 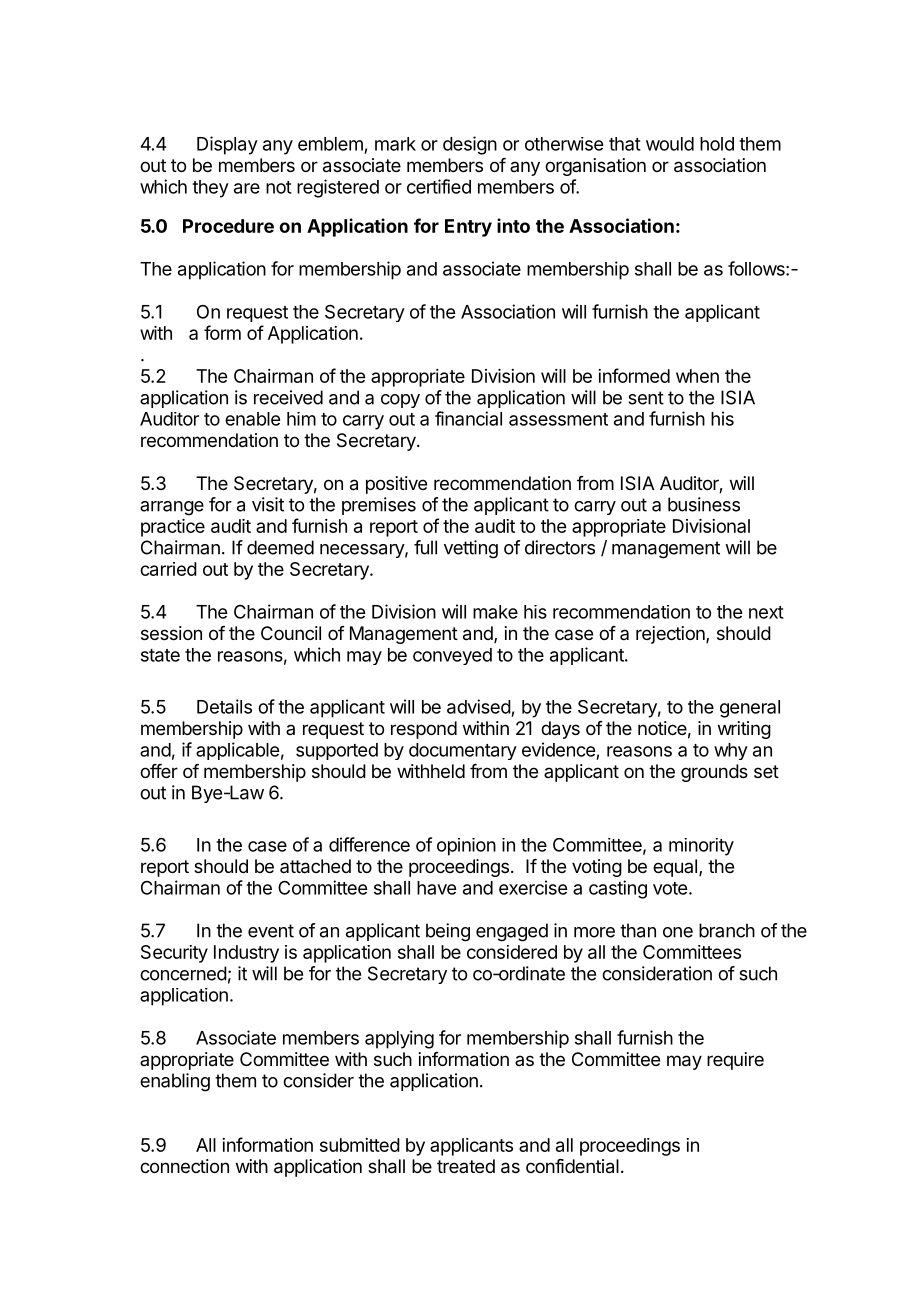 I want to click on conveyed, so click(x=452, y=656).
